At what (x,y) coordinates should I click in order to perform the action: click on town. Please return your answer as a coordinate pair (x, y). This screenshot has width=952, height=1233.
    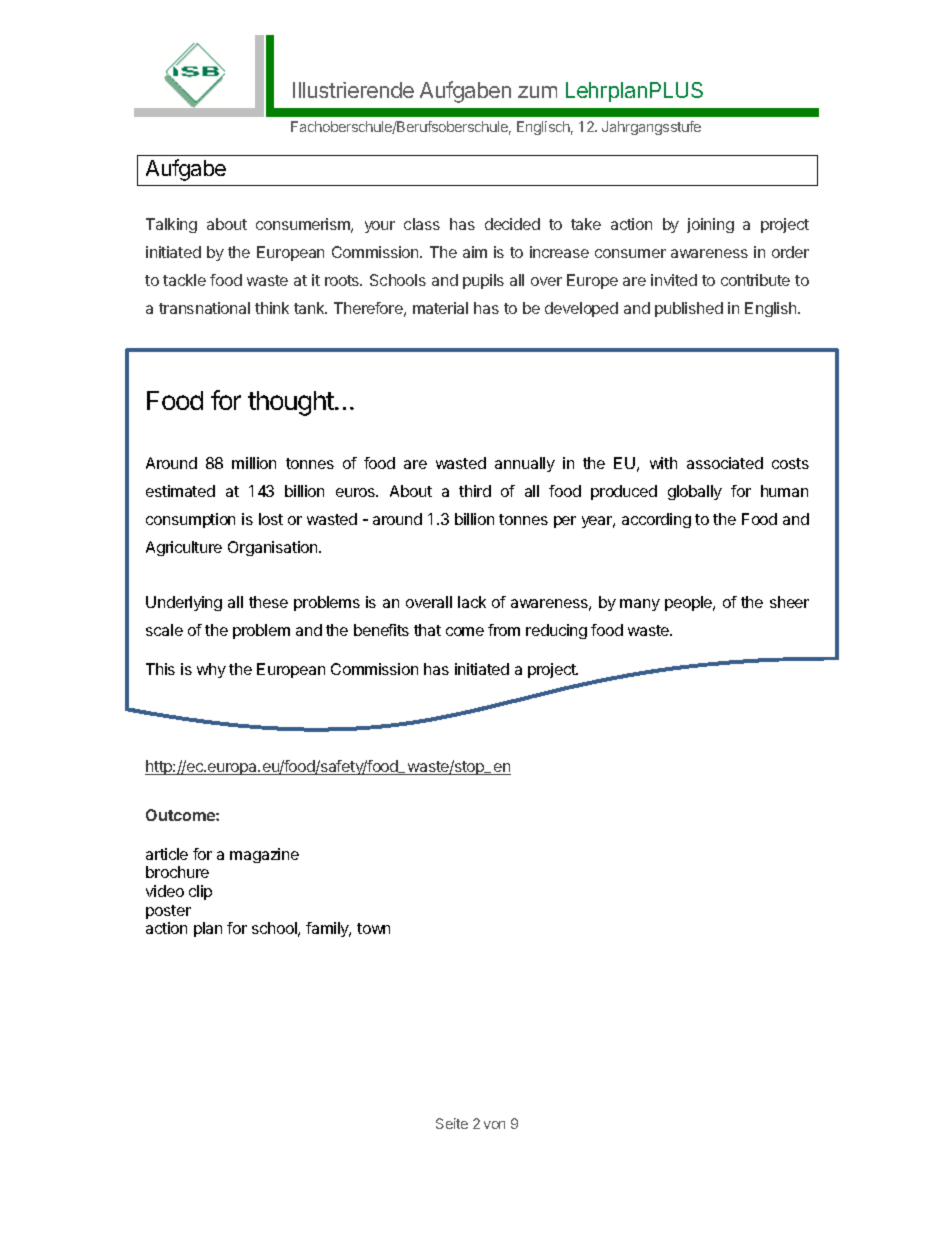
    Looking at the image, I should click on (373, 928).
